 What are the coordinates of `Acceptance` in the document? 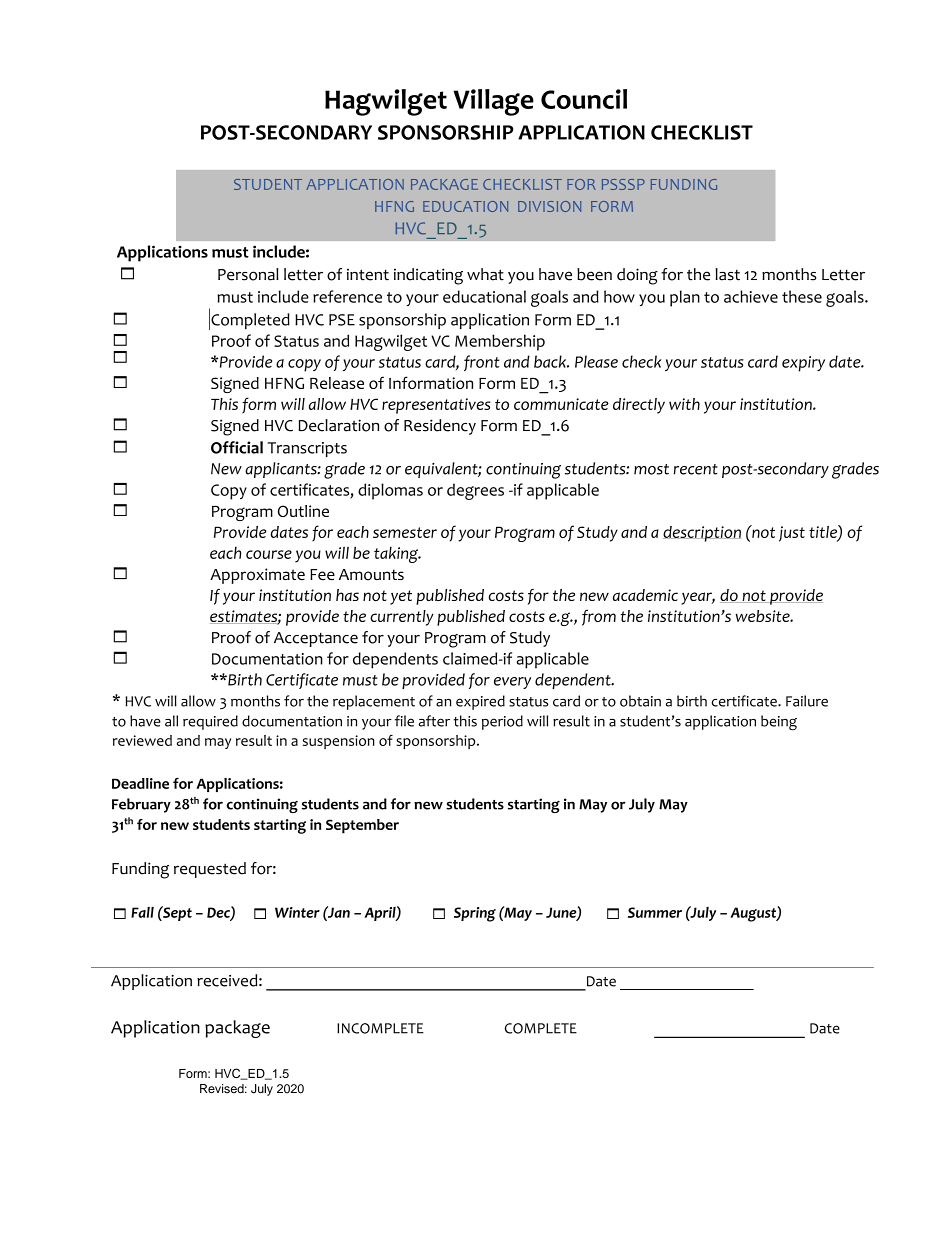 It's located at (316, 639).
